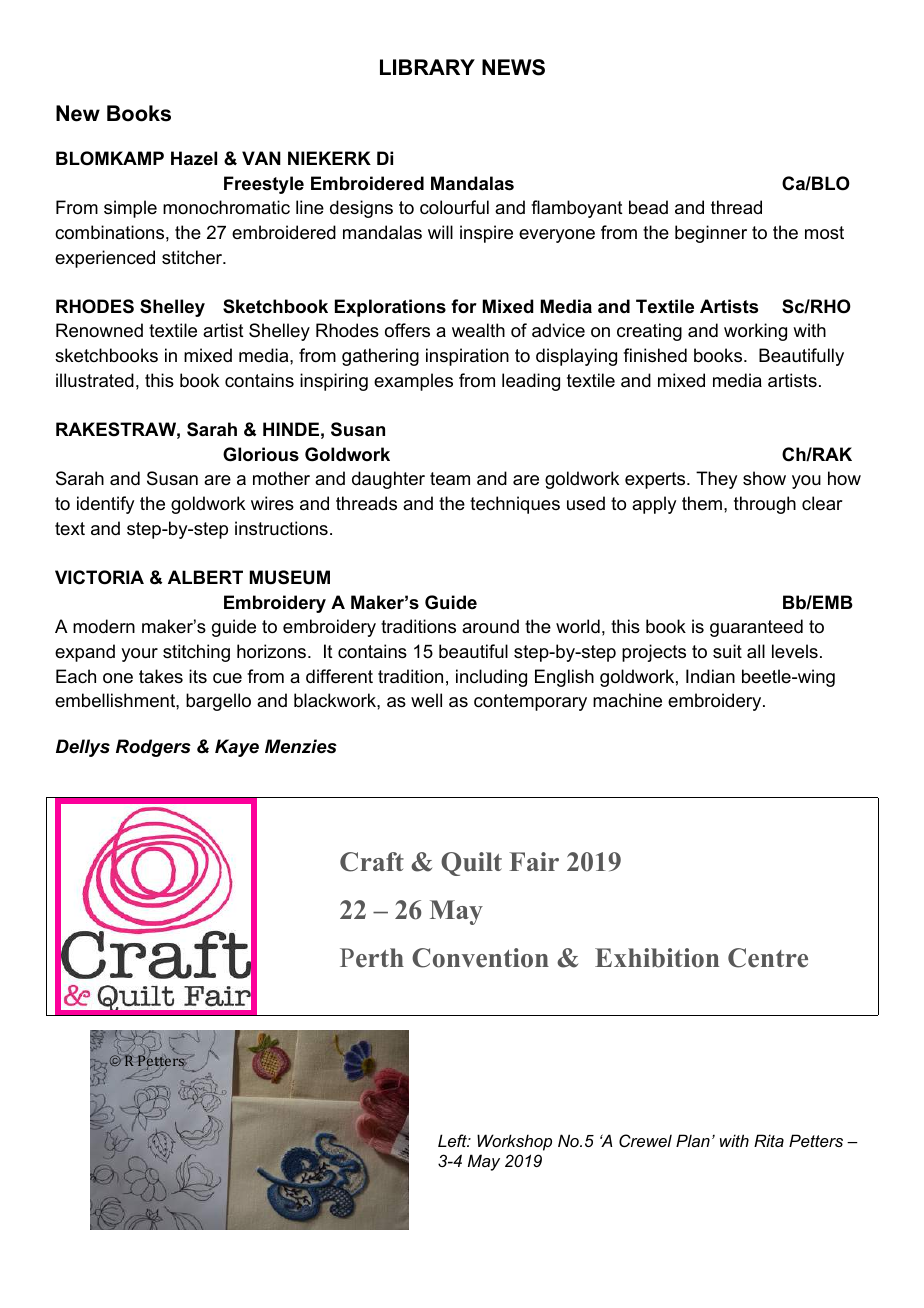 This screenshot has height=1308, width=924. What do you see at coordinates (193, 257) in the screenshot?
I see `stitcher` at bounding box center [193, 257].
